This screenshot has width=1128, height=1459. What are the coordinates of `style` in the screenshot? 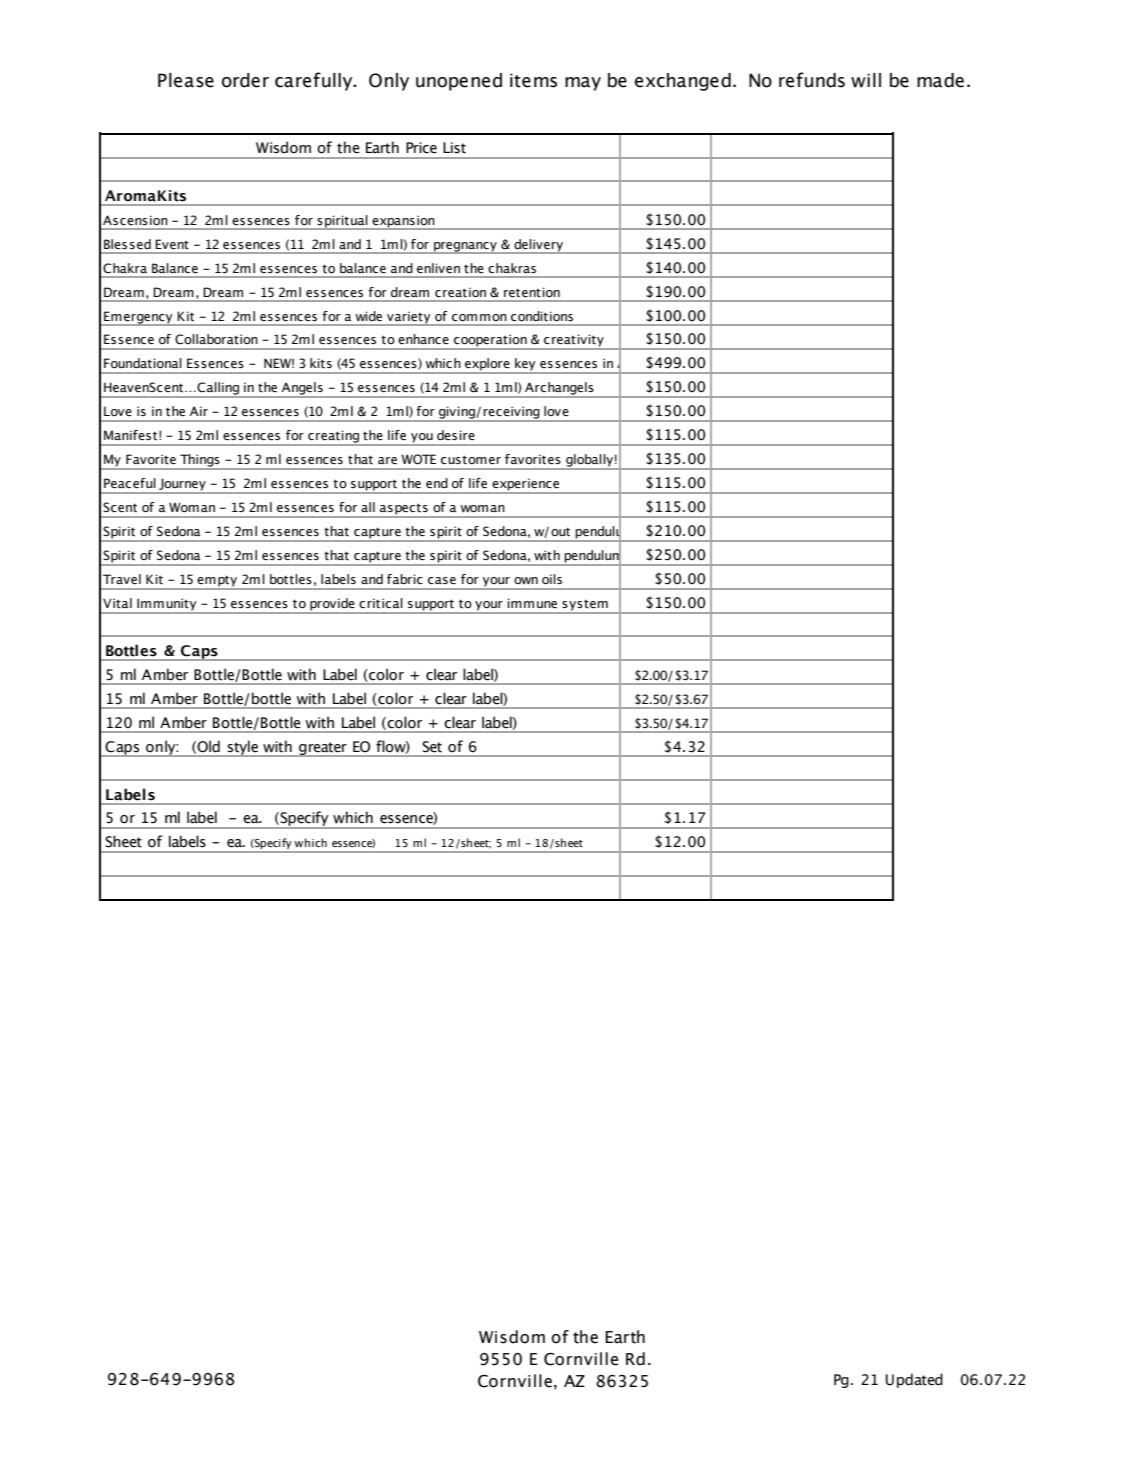 It's located at (242, 748).
